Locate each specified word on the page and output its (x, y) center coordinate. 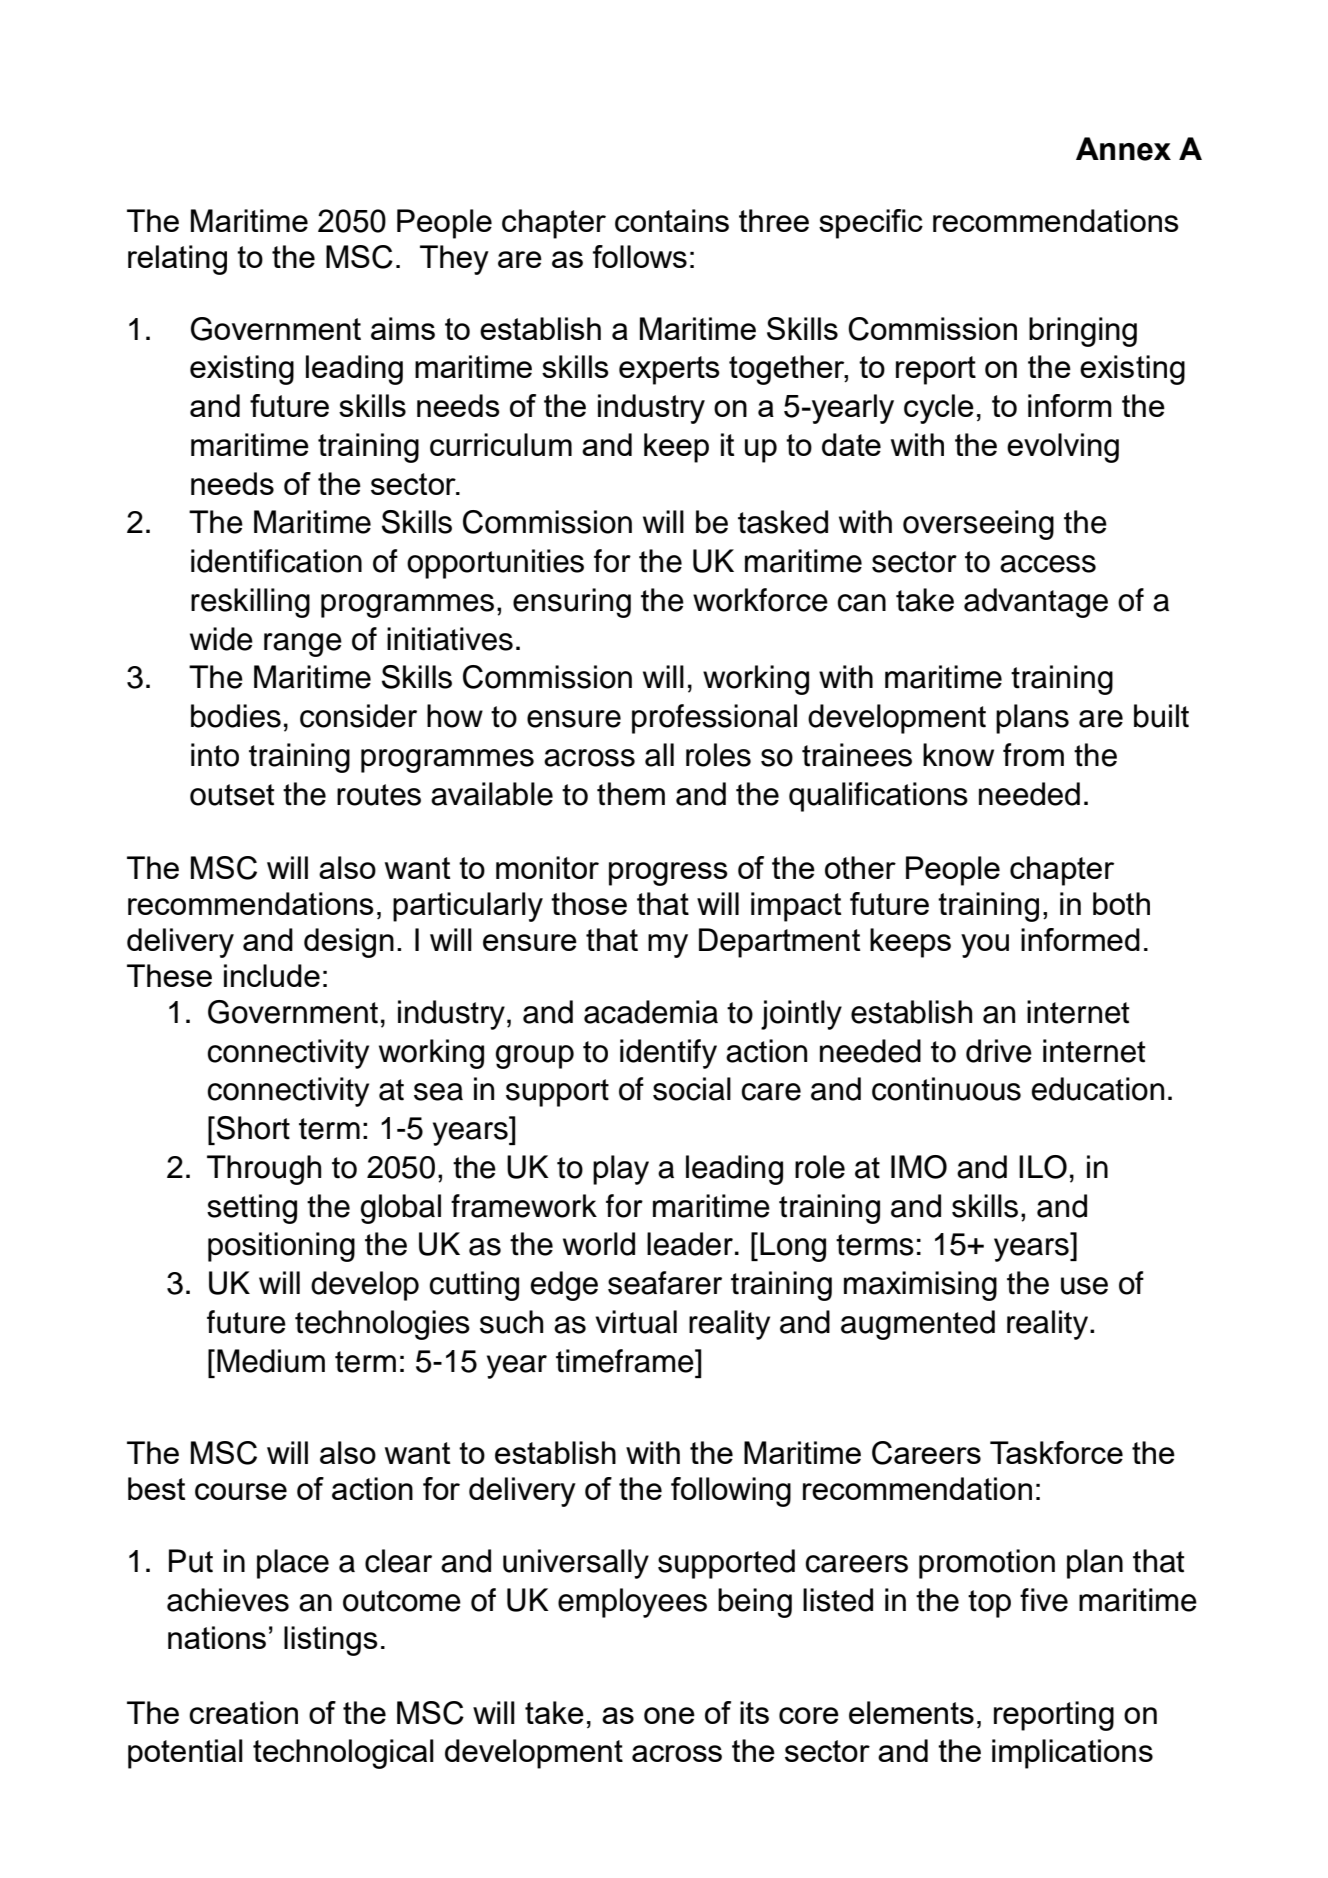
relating (177, 260)
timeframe (626, 1361)
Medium (271, 1361)
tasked (783, 522)
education (1098, 1089)
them (631, 794)
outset (232, 795)
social (692, 1089)
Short (253, 1128)
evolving (1063, 448)
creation (243, 1712)
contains (672, 220)
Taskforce (1056, 1452)
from (1033, 755)
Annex (1123, 149)
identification (276, 561)
